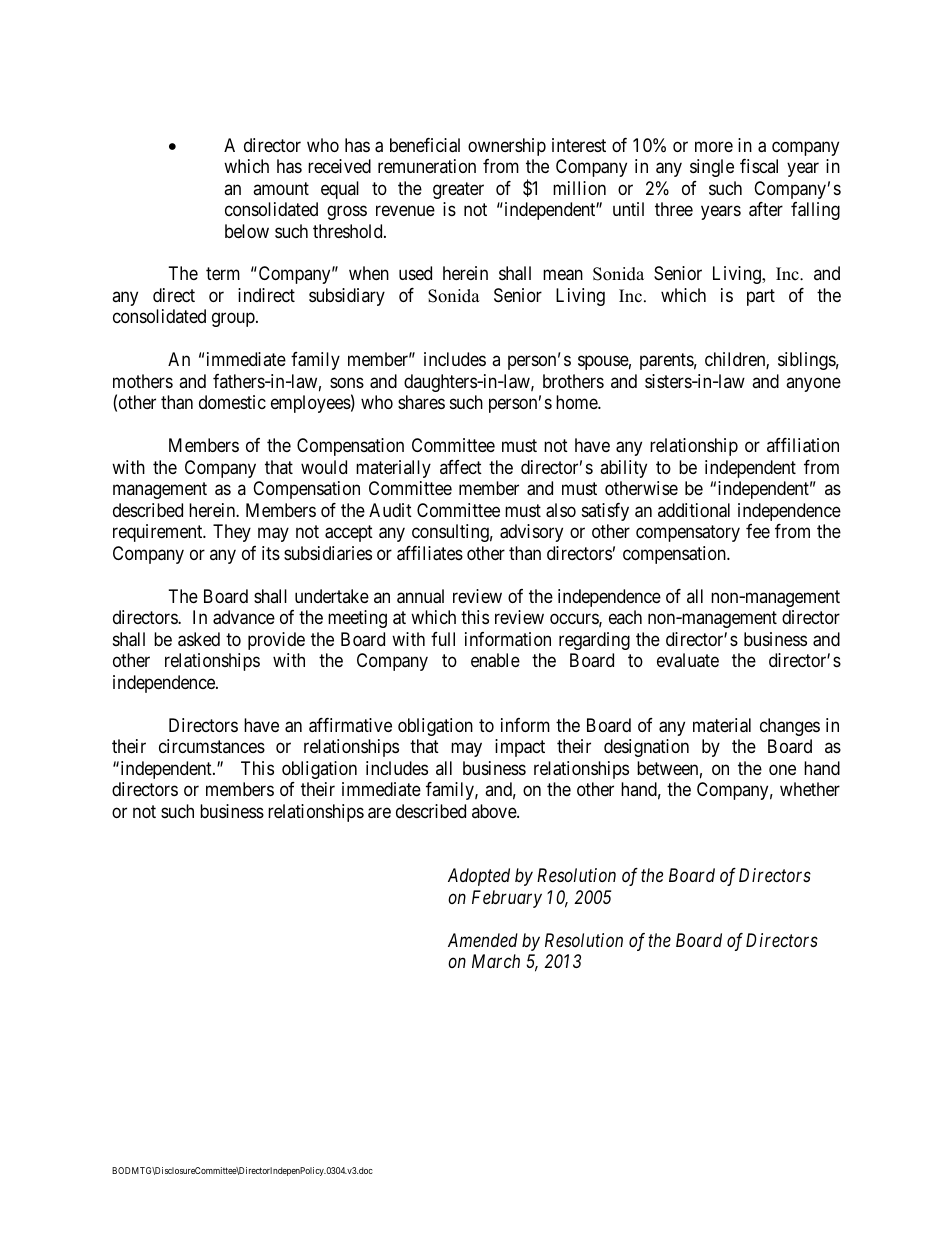  What do you see at coordinates (496, 961) in the document?
I see `March` at bounding box center [496, 961].
